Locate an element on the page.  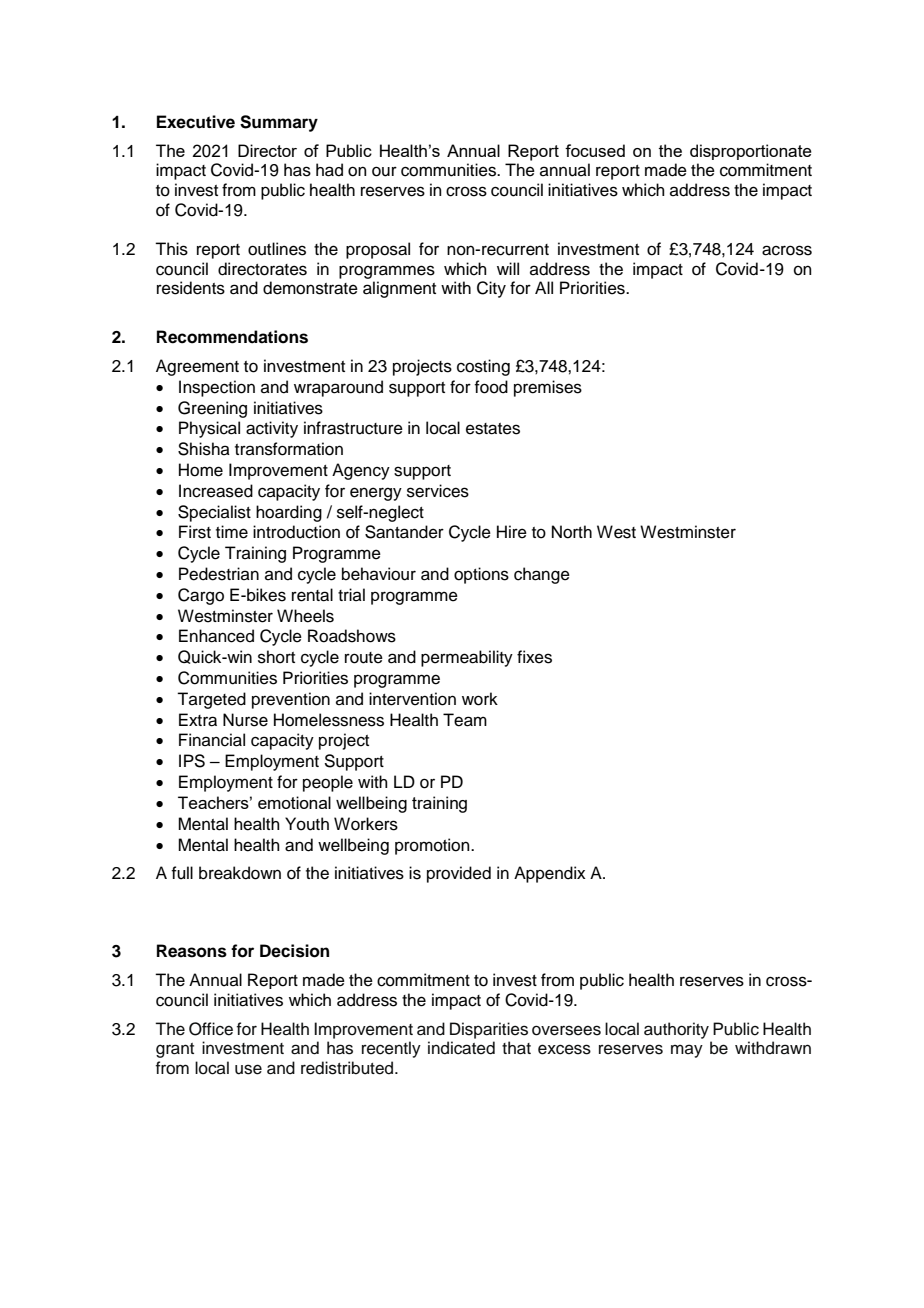
Office is located at coordinates (211, 1029).
